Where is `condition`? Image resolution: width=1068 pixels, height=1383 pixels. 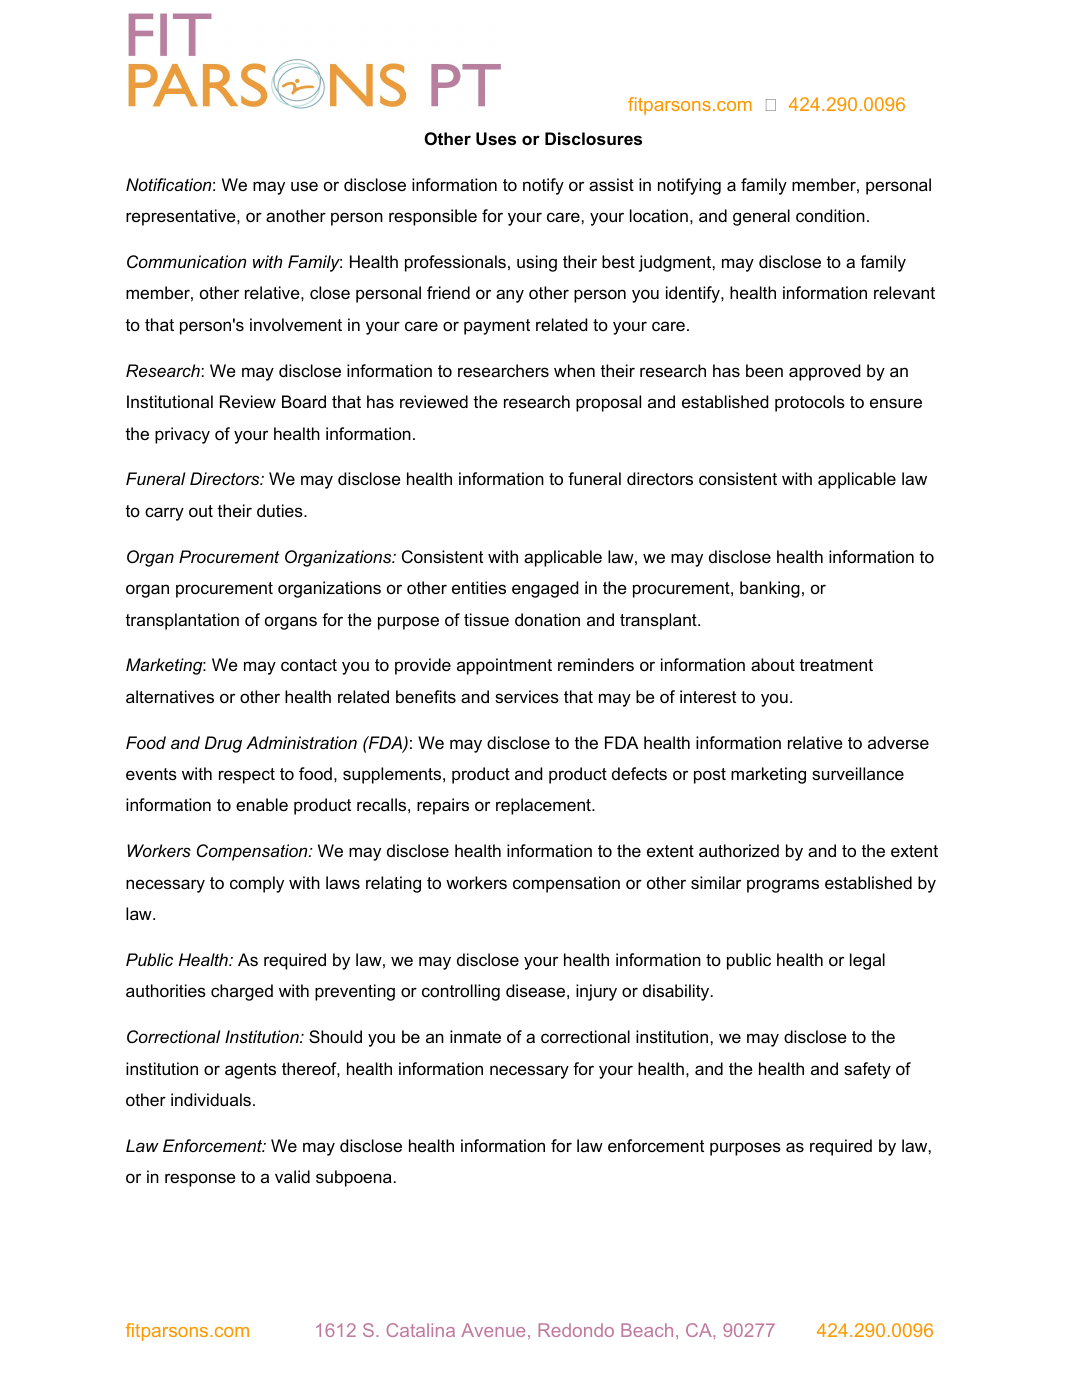
condition is located at coordinates (830, 215).
